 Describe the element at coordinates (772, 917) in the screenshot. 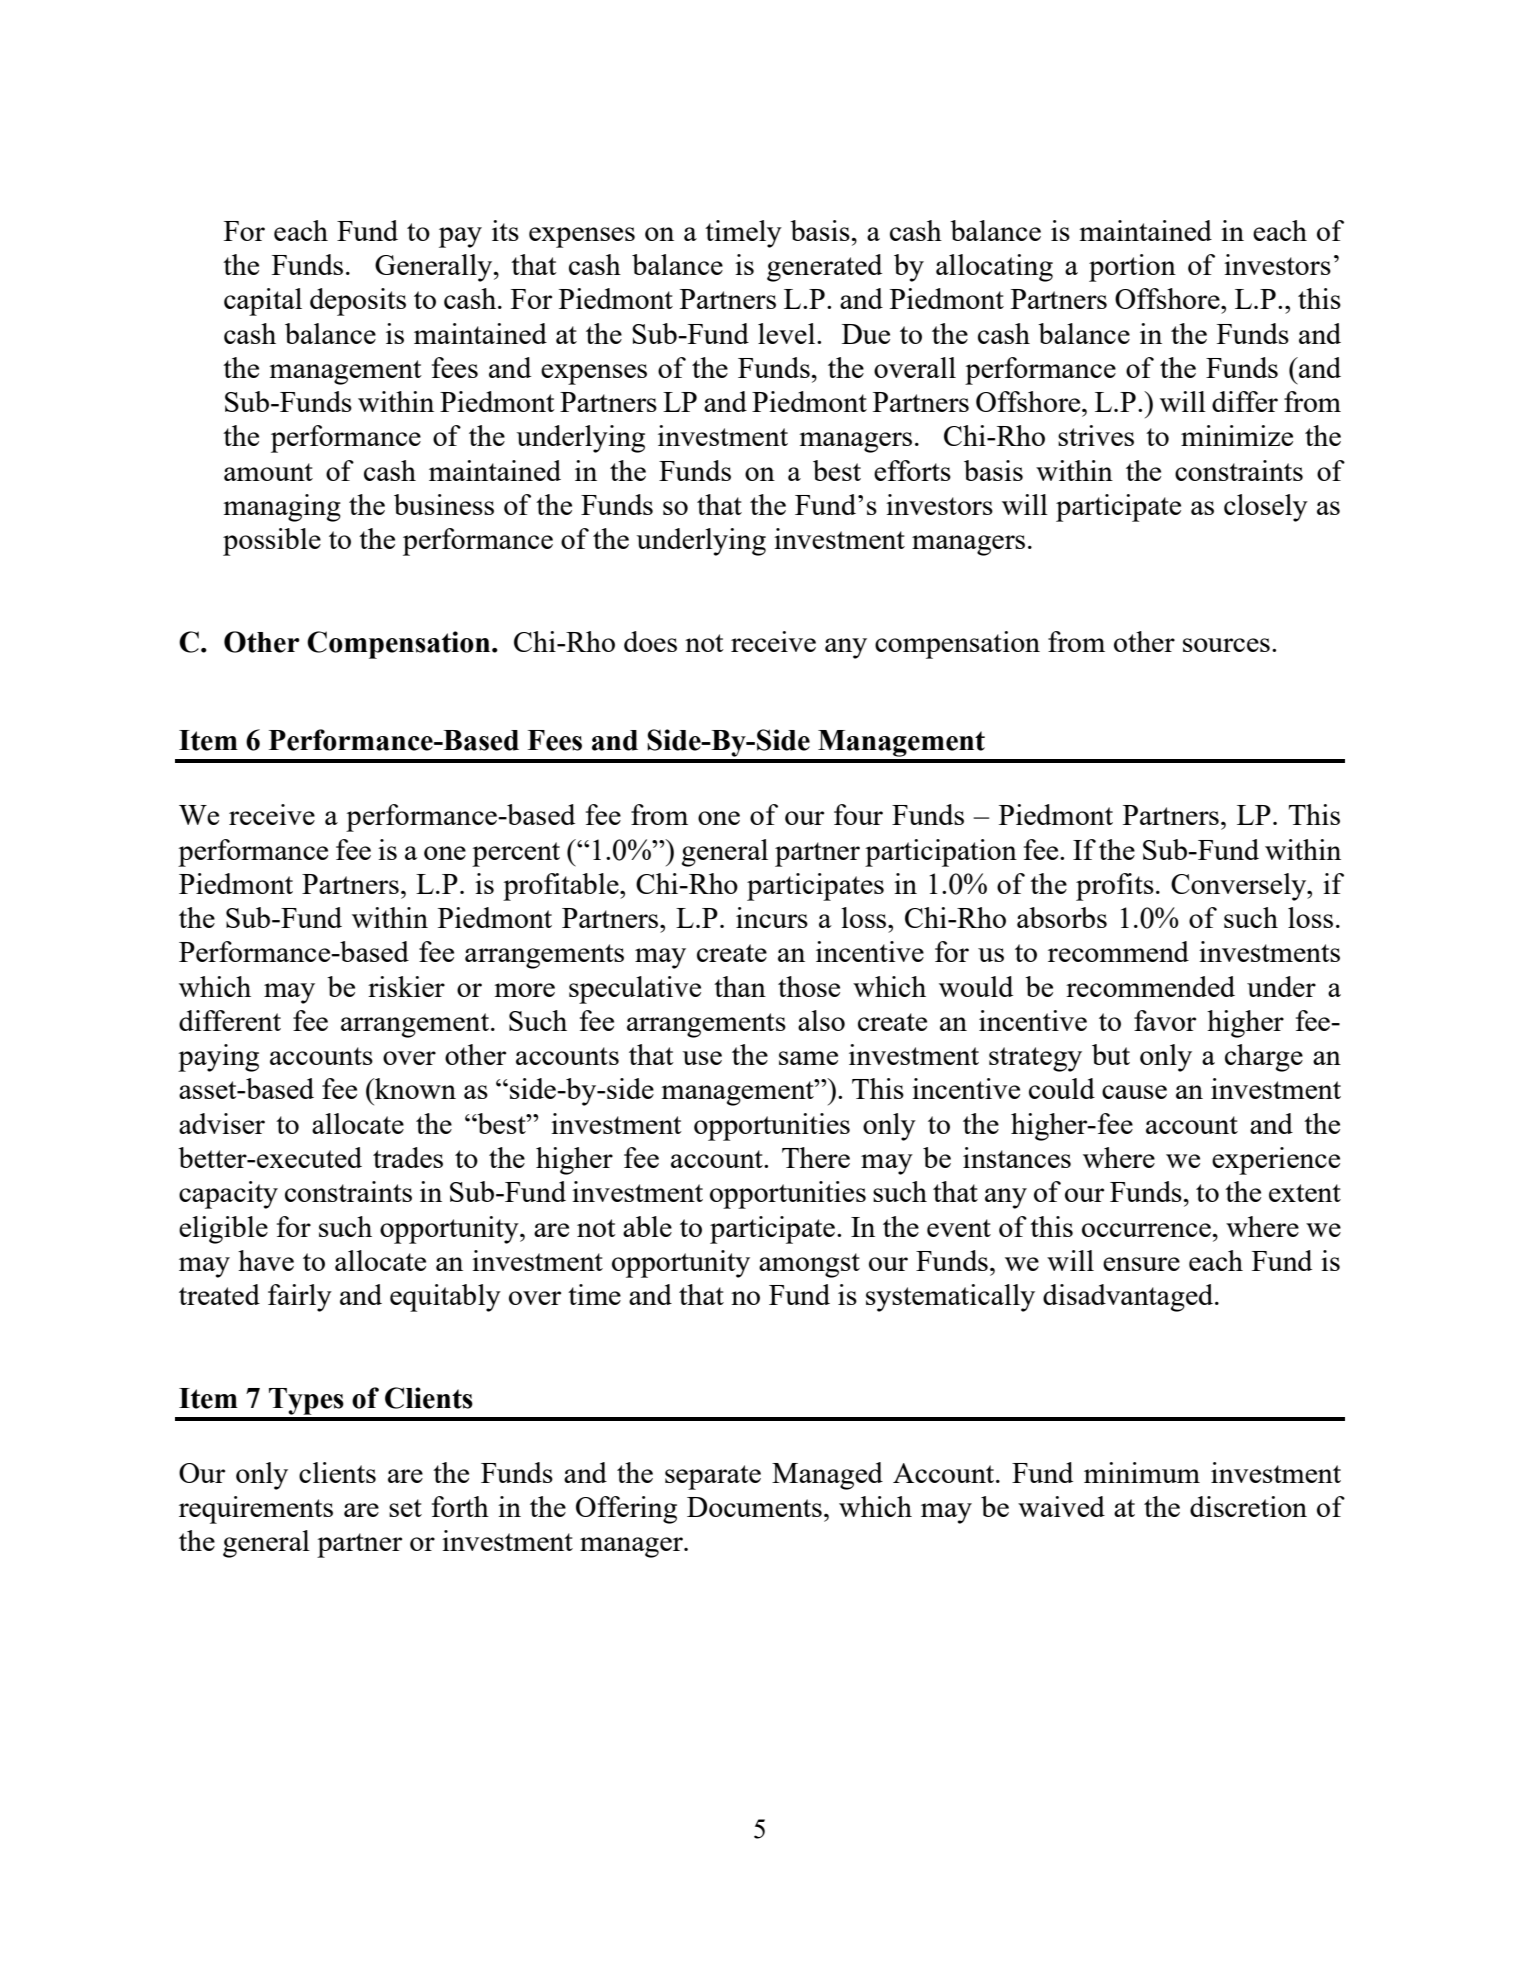

I see `incurs` at that location.
